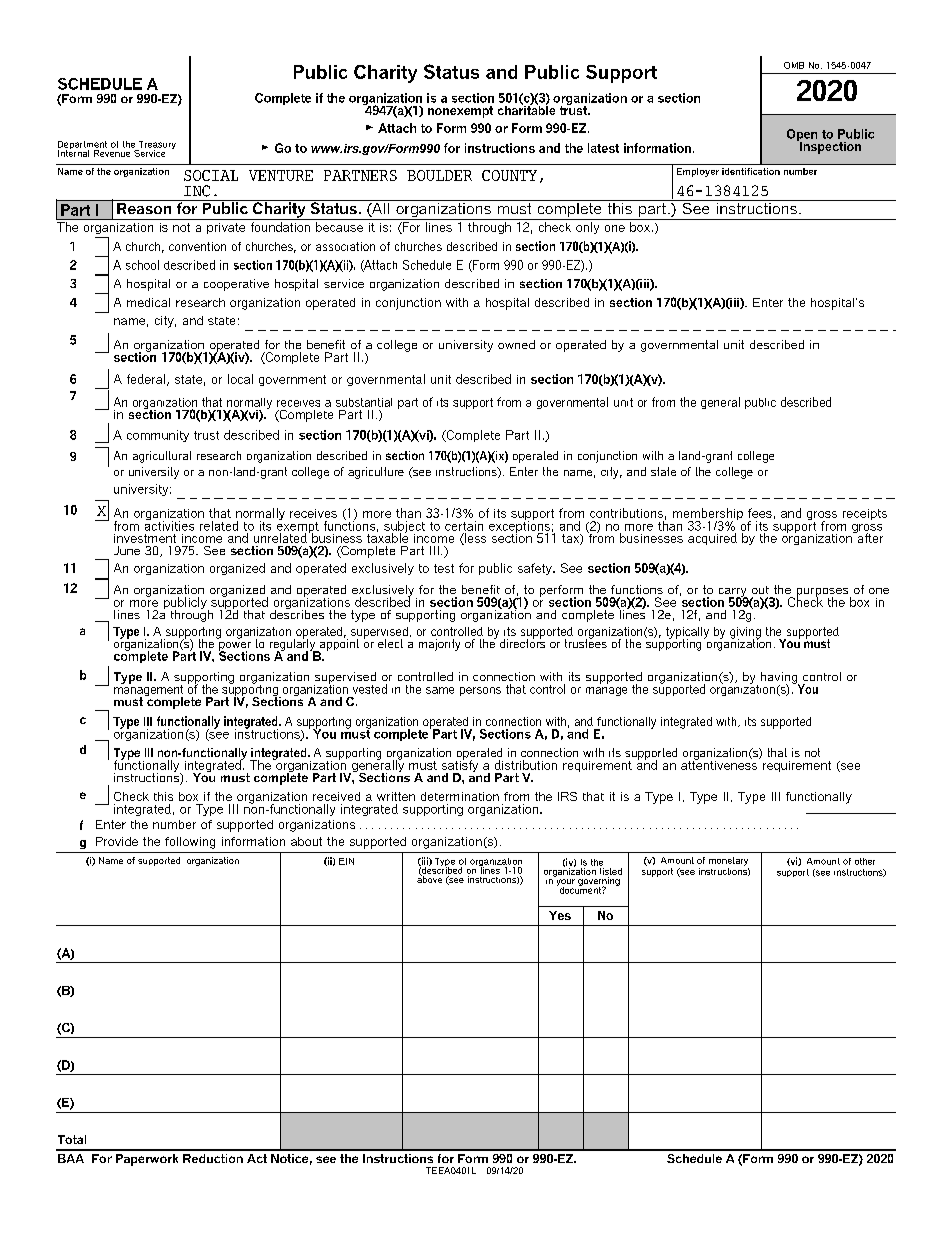 Image resolution: width=952 pixels, height=1233 pixels. Describe the element at coordinates (794, 65) in the page. I see `OMB` at that location.
